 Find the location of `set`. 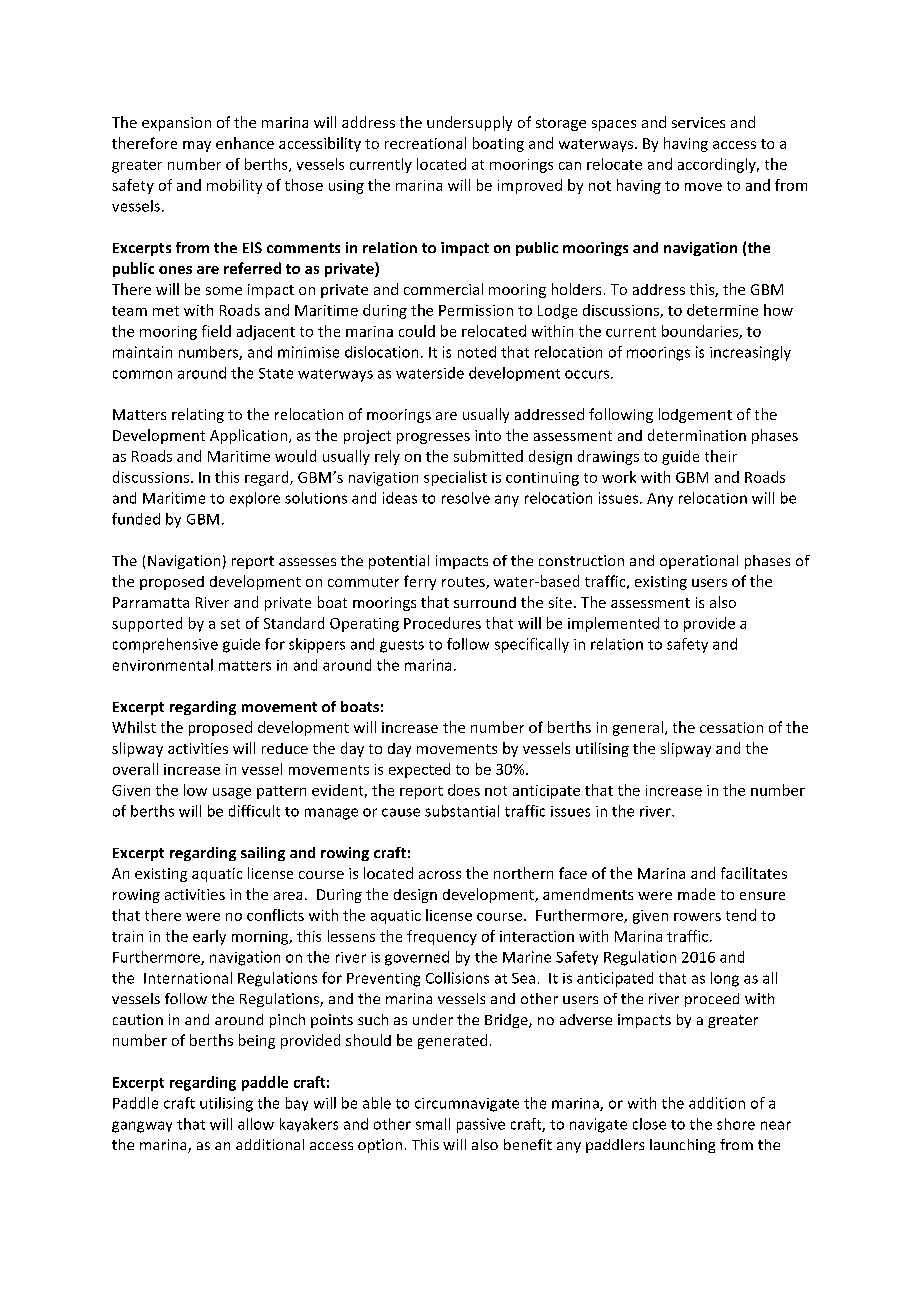

set is located at coordinates (230, 624).
